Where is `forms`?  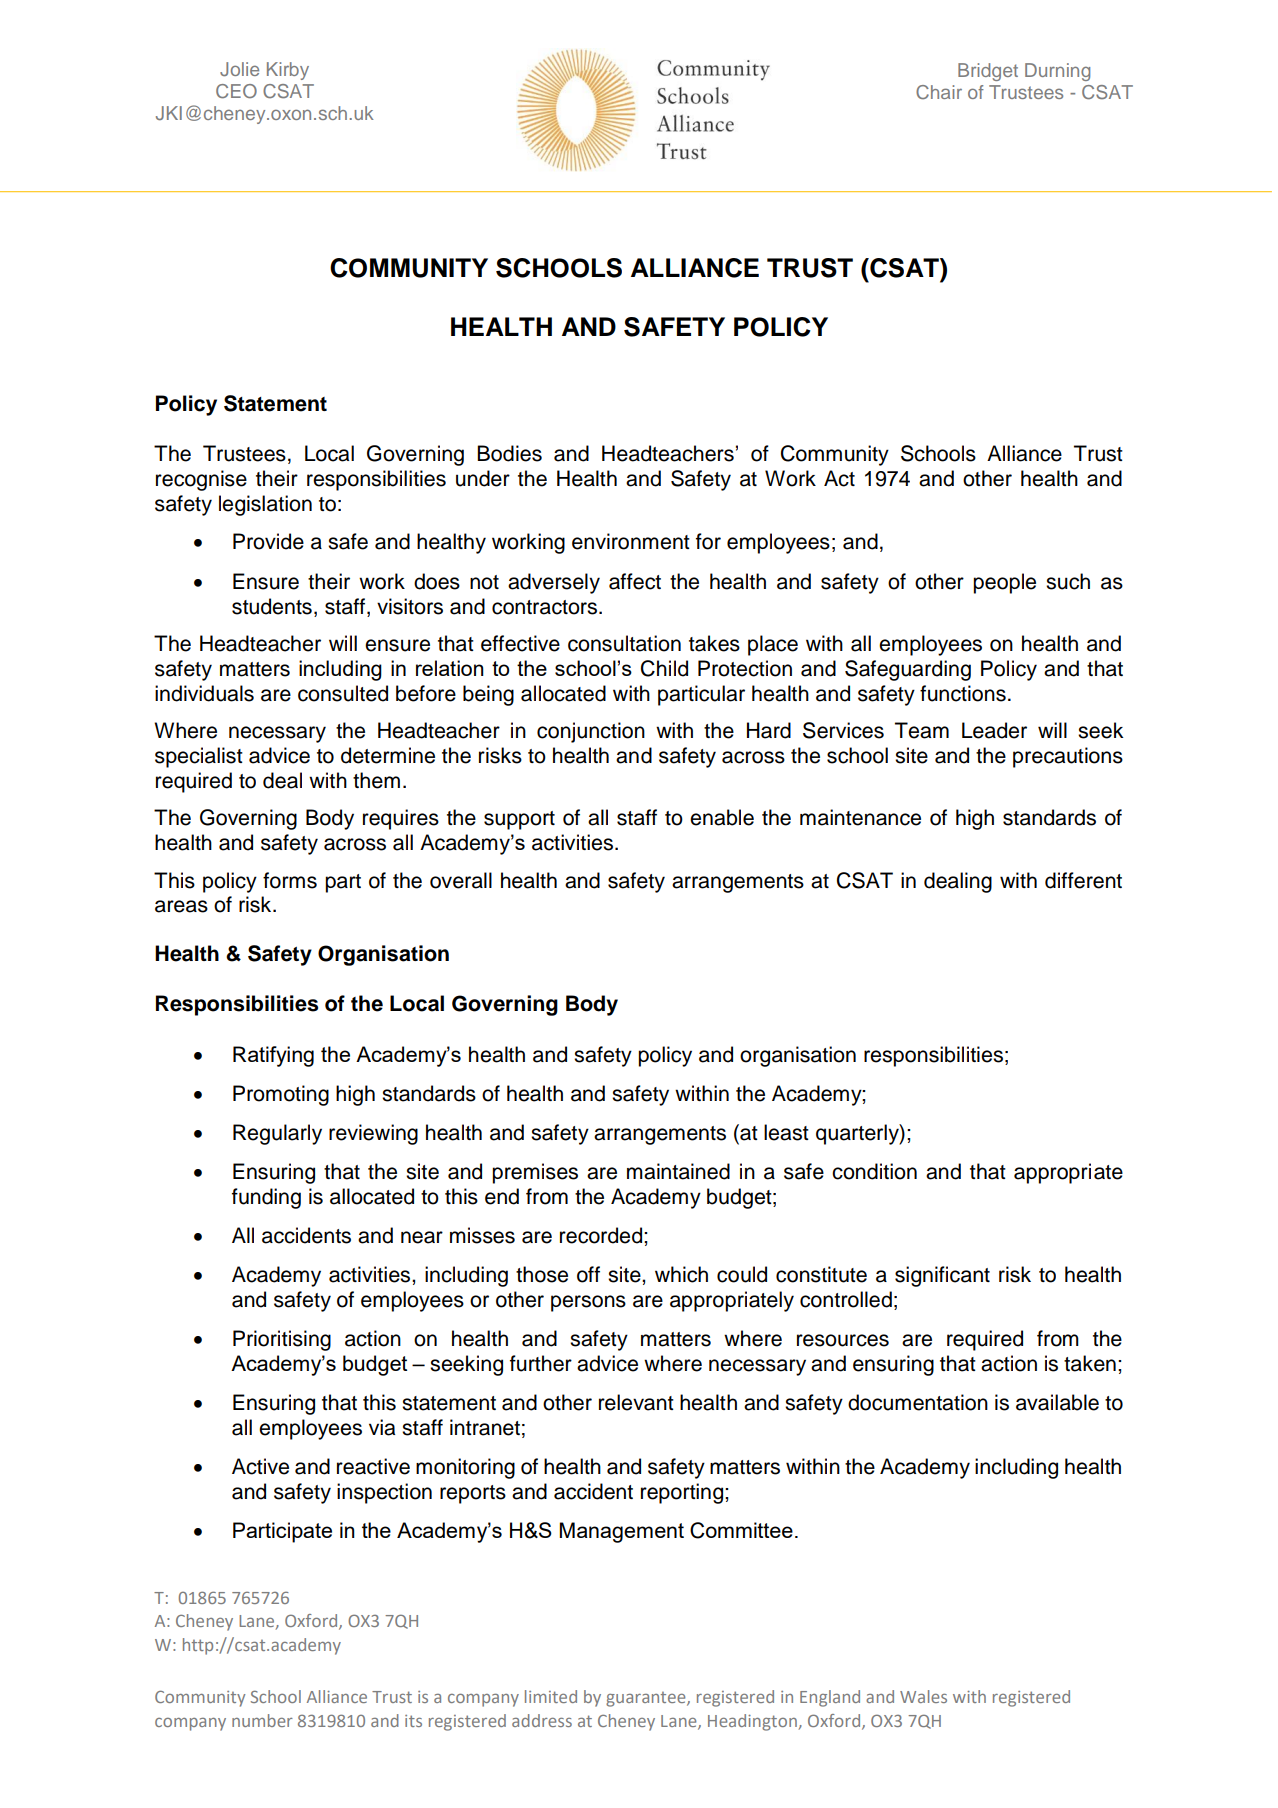 forms is located at coordinates (290, 880).
